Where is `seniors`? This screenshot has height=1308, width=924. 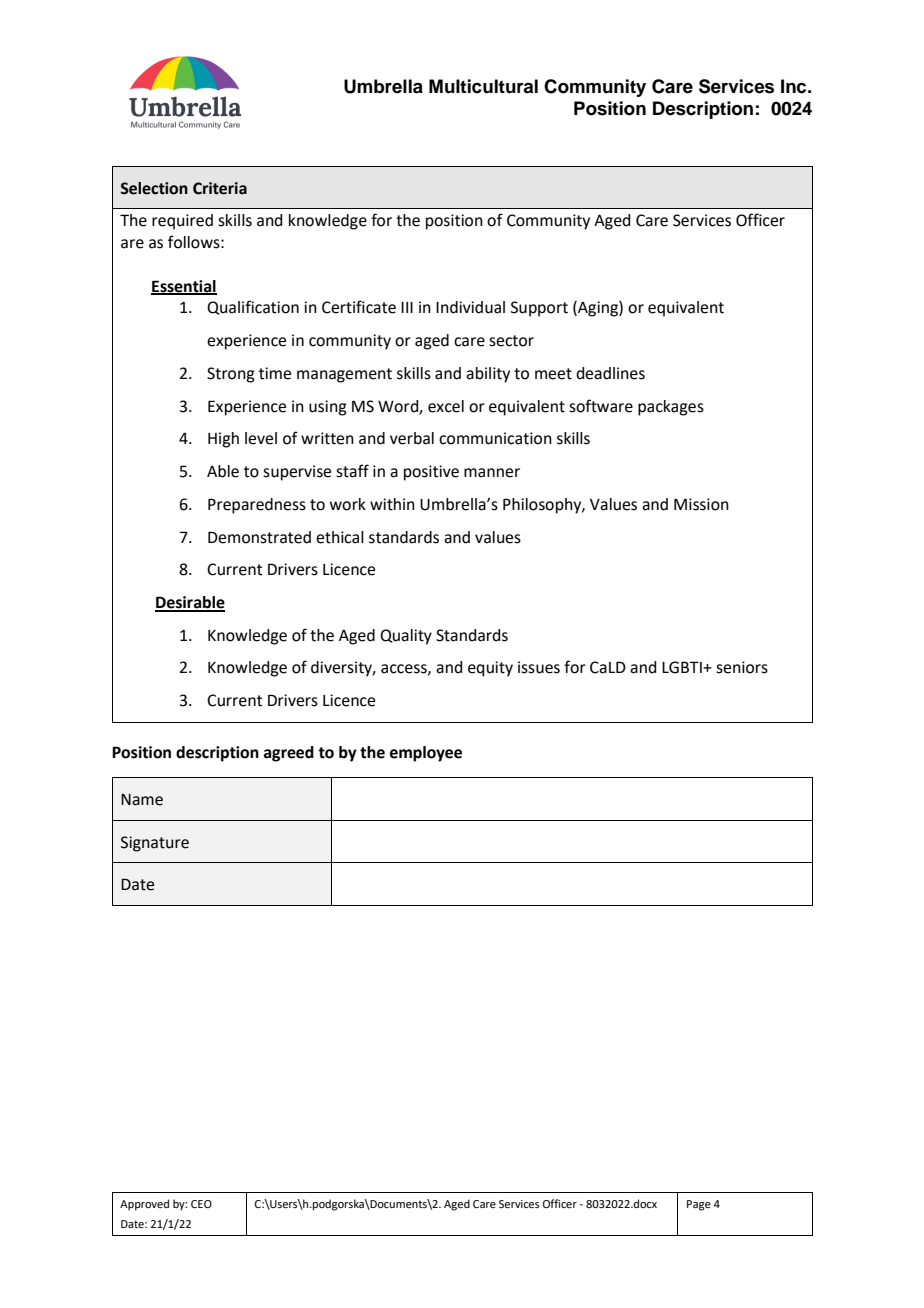 seniors is located at coordinates (742, 667).
